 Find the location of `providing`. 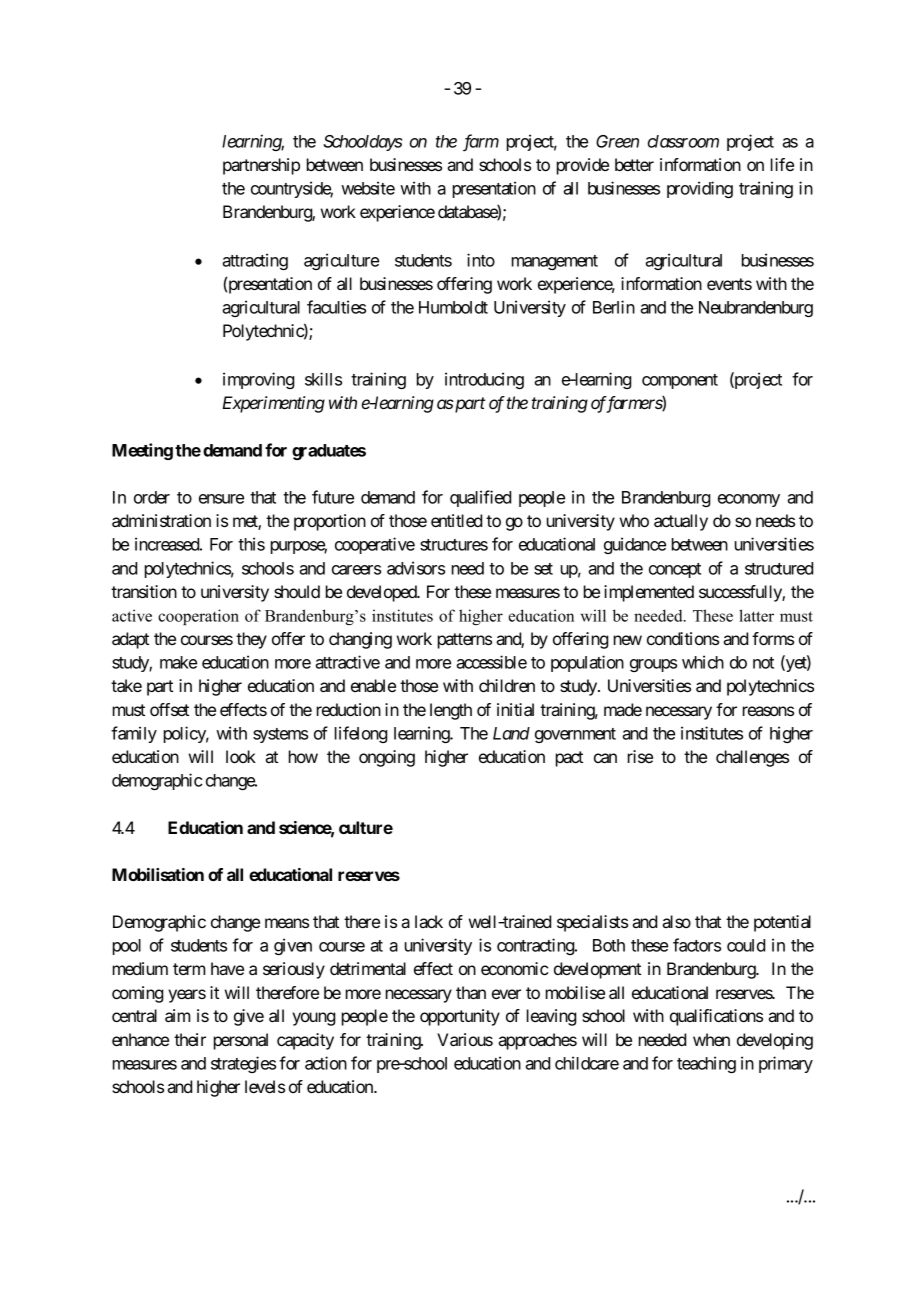

providing is located at coordinates (700, 189).
